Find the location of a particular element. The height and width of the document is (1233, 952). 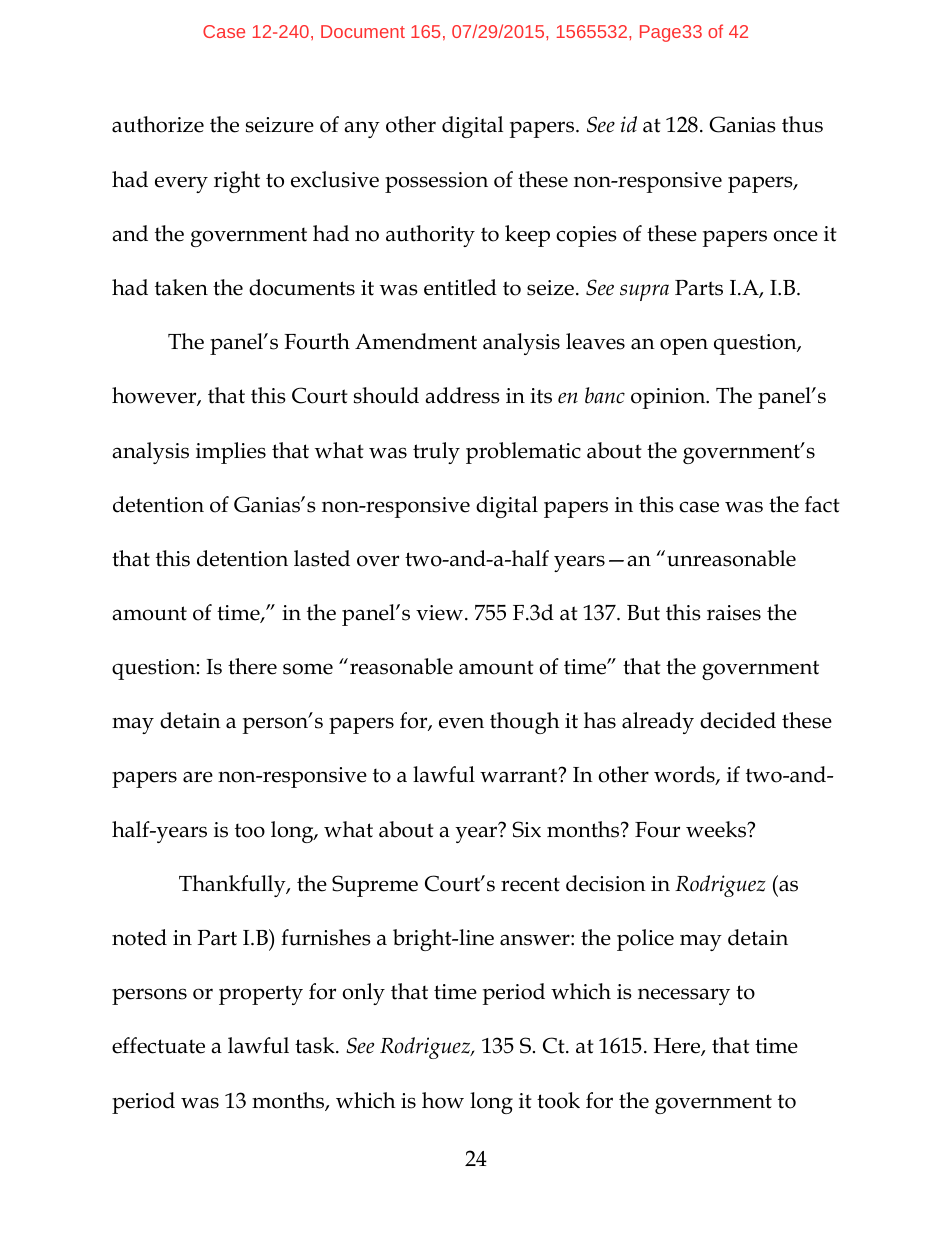

some is located at coordinates (308, 669).
